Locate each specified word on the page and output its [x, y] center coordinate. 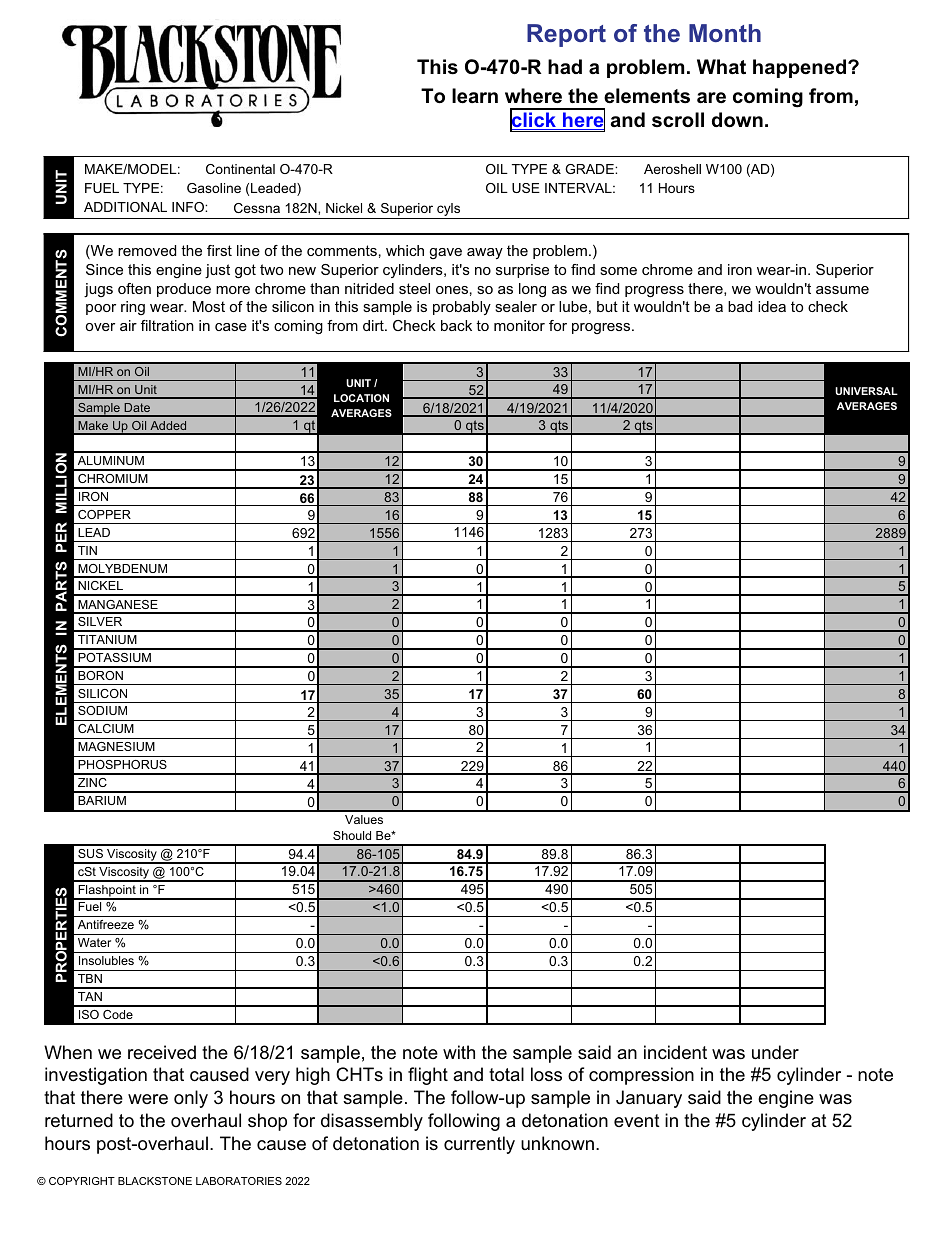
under [775, 1052]
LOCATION [361, 398]
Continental [240, 169]
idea [772, 306]
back [456, 325]
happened [801, 68]
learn [475, 96]
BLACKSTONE [155, 1181]
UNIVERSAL [866, 391]
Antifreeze [106, 924]
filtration [167, 325]
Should [352, 835]
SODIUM [102, 710]
